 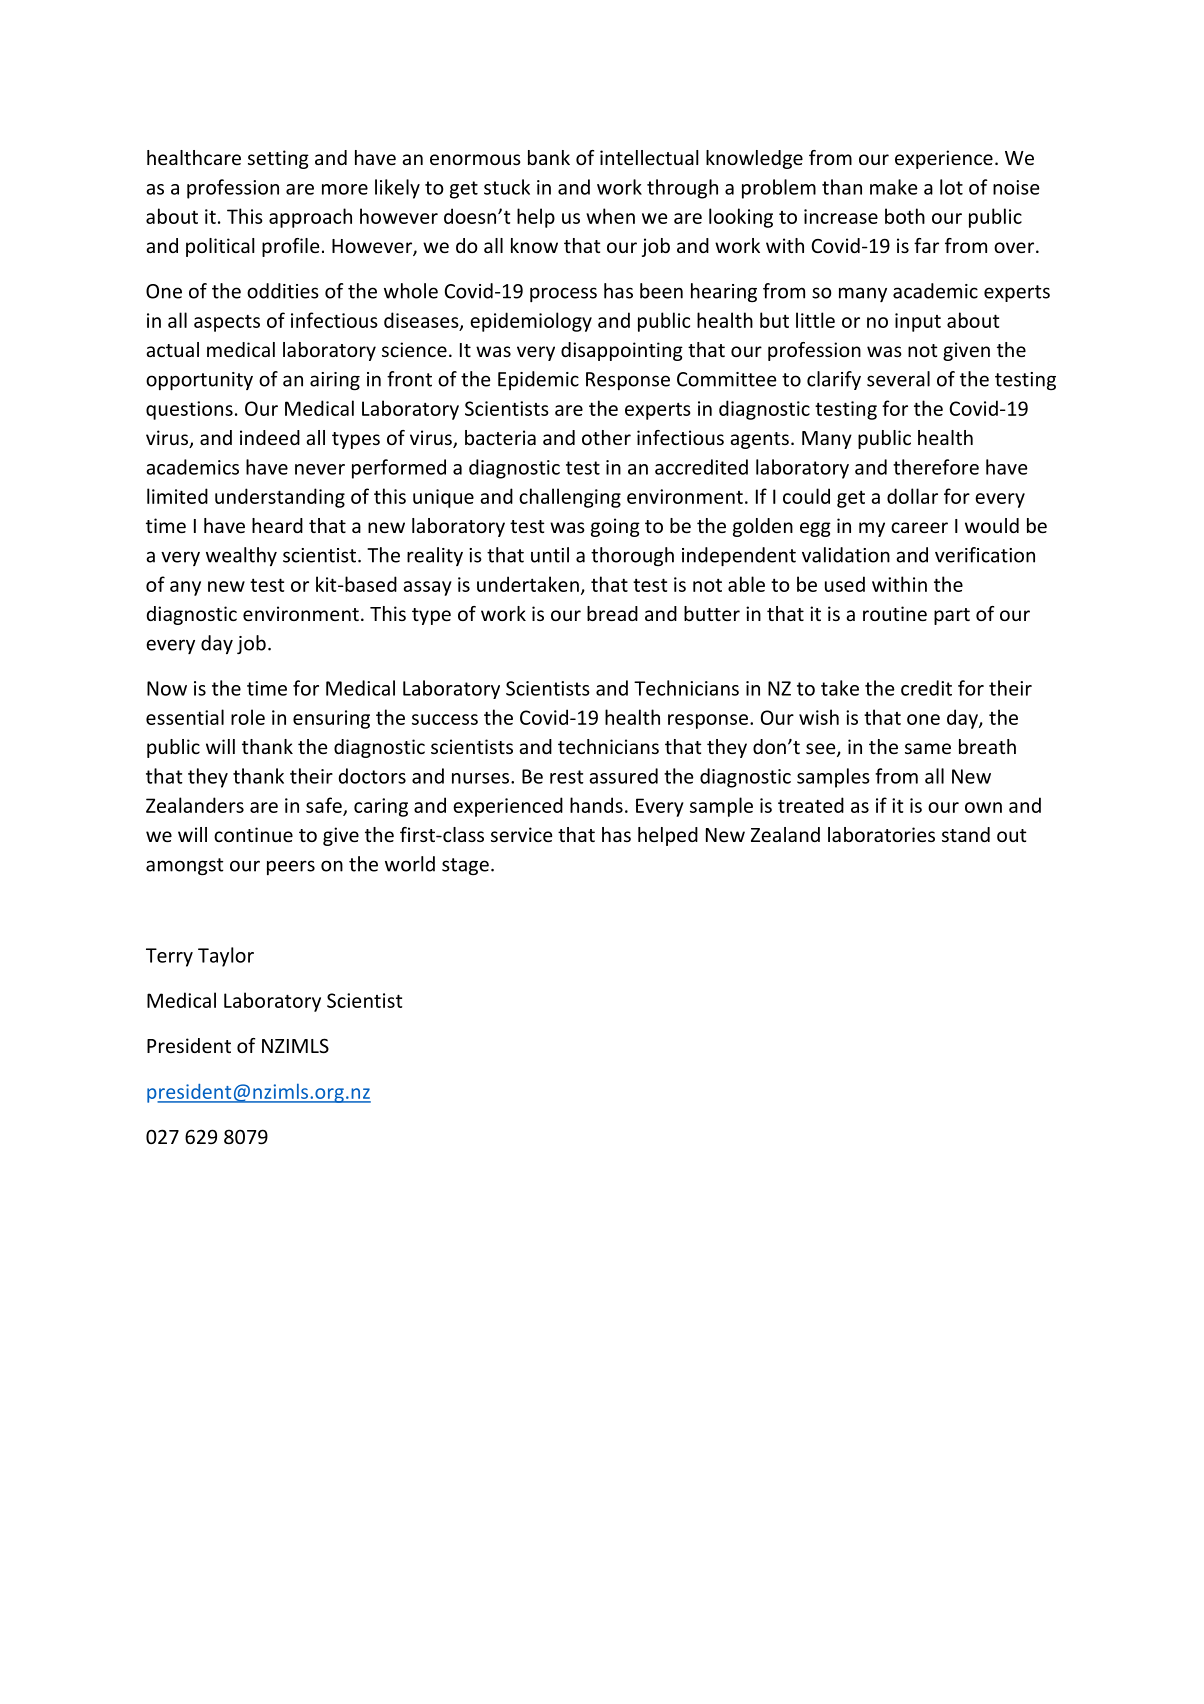 I want to click on bank, so click(x=549, y=157).
